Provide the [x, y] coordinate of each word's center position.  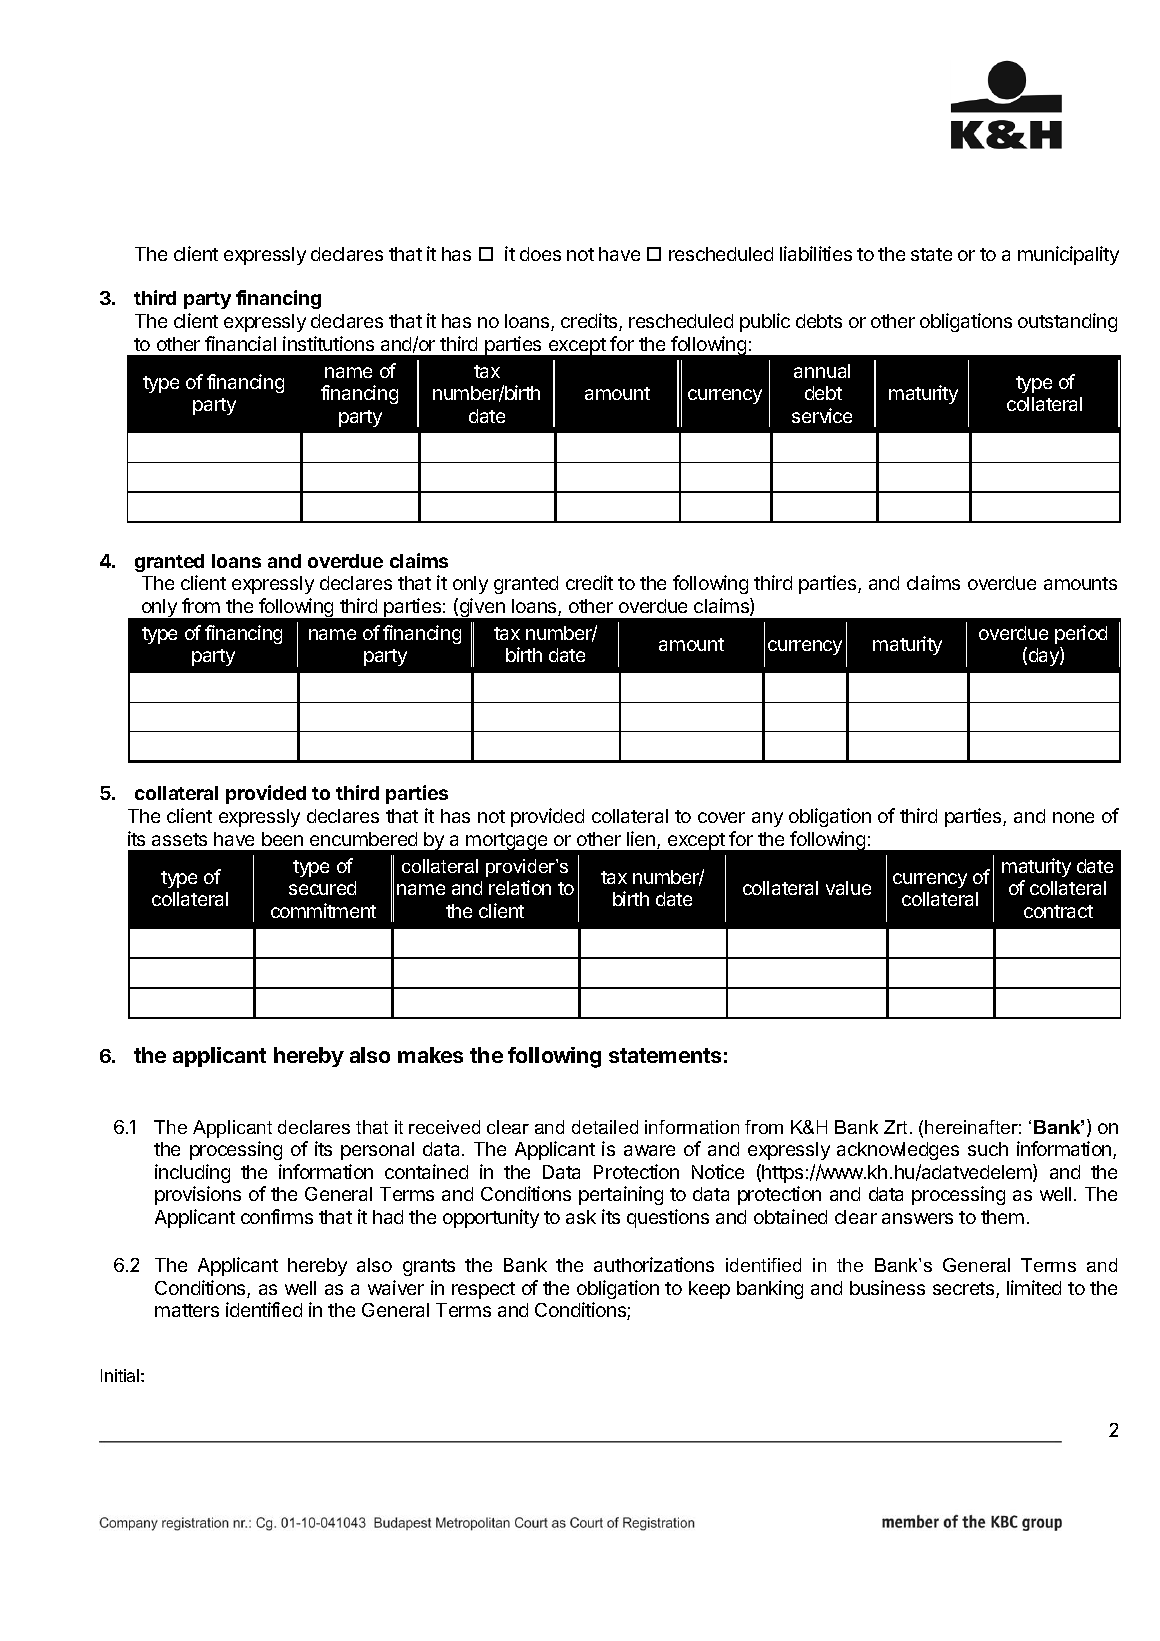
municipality [1068, 255]
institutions [328, 343]
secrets [965, 1290]
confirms [277, 1216]
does [540, 254]
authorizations [654, 1264]
